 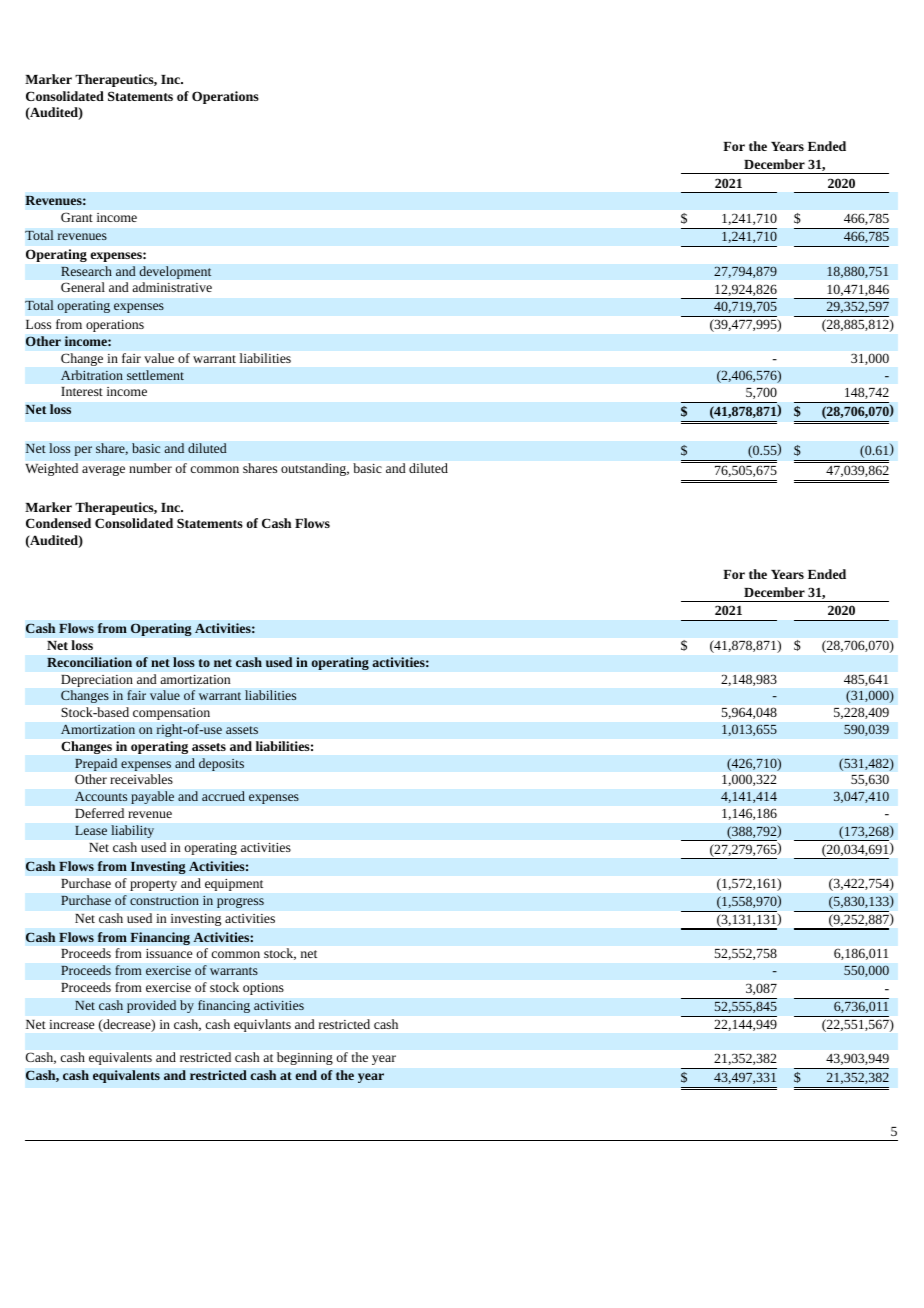 What do you see at coordinates (96, 764) in the screenshot?
I see `Prepaid` at bounding box center [96, 764].
